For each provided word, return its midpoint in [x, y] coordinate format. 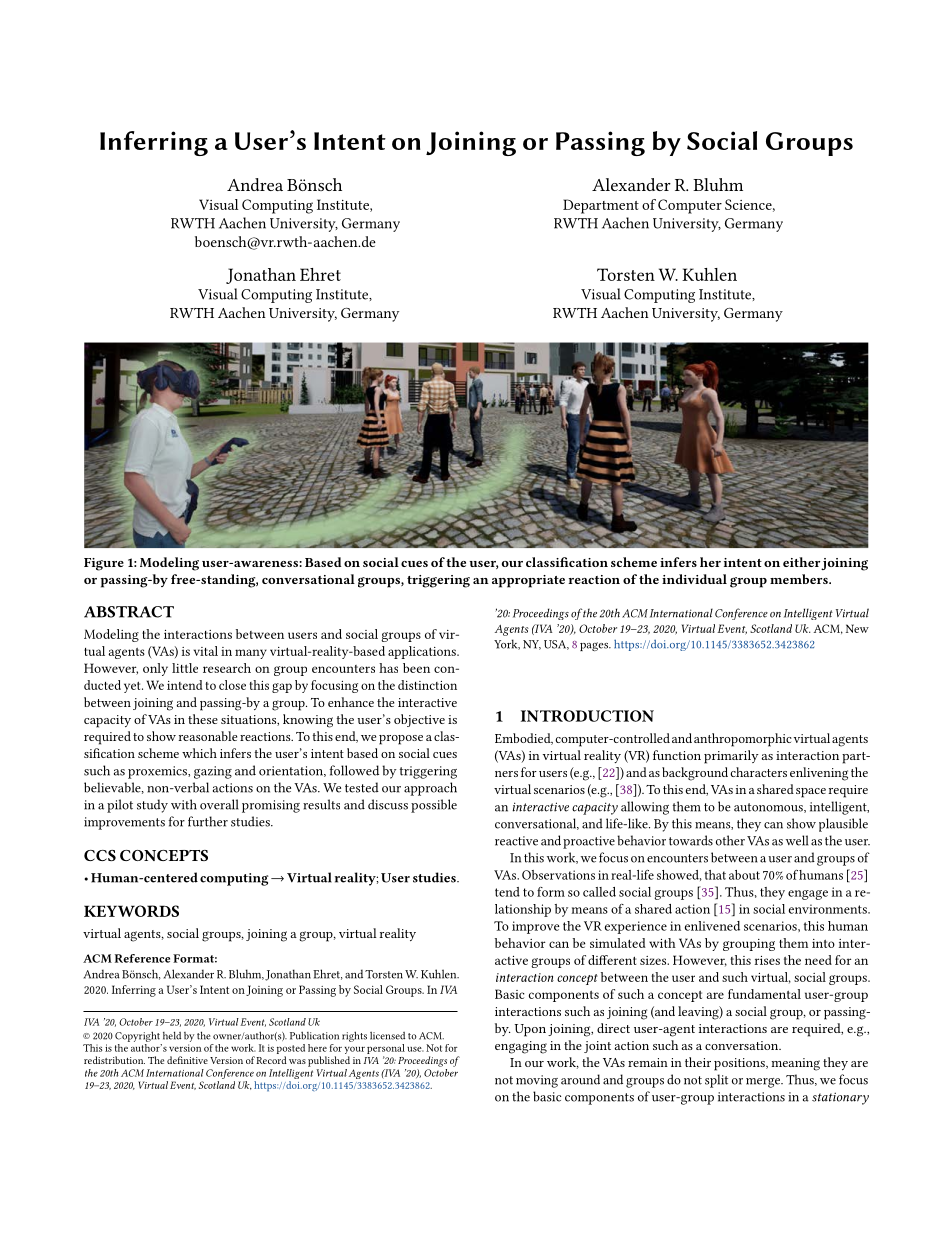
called [599, 892]
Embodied [524, 739]
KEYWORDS [131, 911]
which [199, 753]
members [800, 579]
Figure [104, 564]
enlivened [712, 926]
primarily [731, 757]
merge [764, 1083]
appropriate [528, 581]
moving [537, 1081]
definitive [187, 1060]
